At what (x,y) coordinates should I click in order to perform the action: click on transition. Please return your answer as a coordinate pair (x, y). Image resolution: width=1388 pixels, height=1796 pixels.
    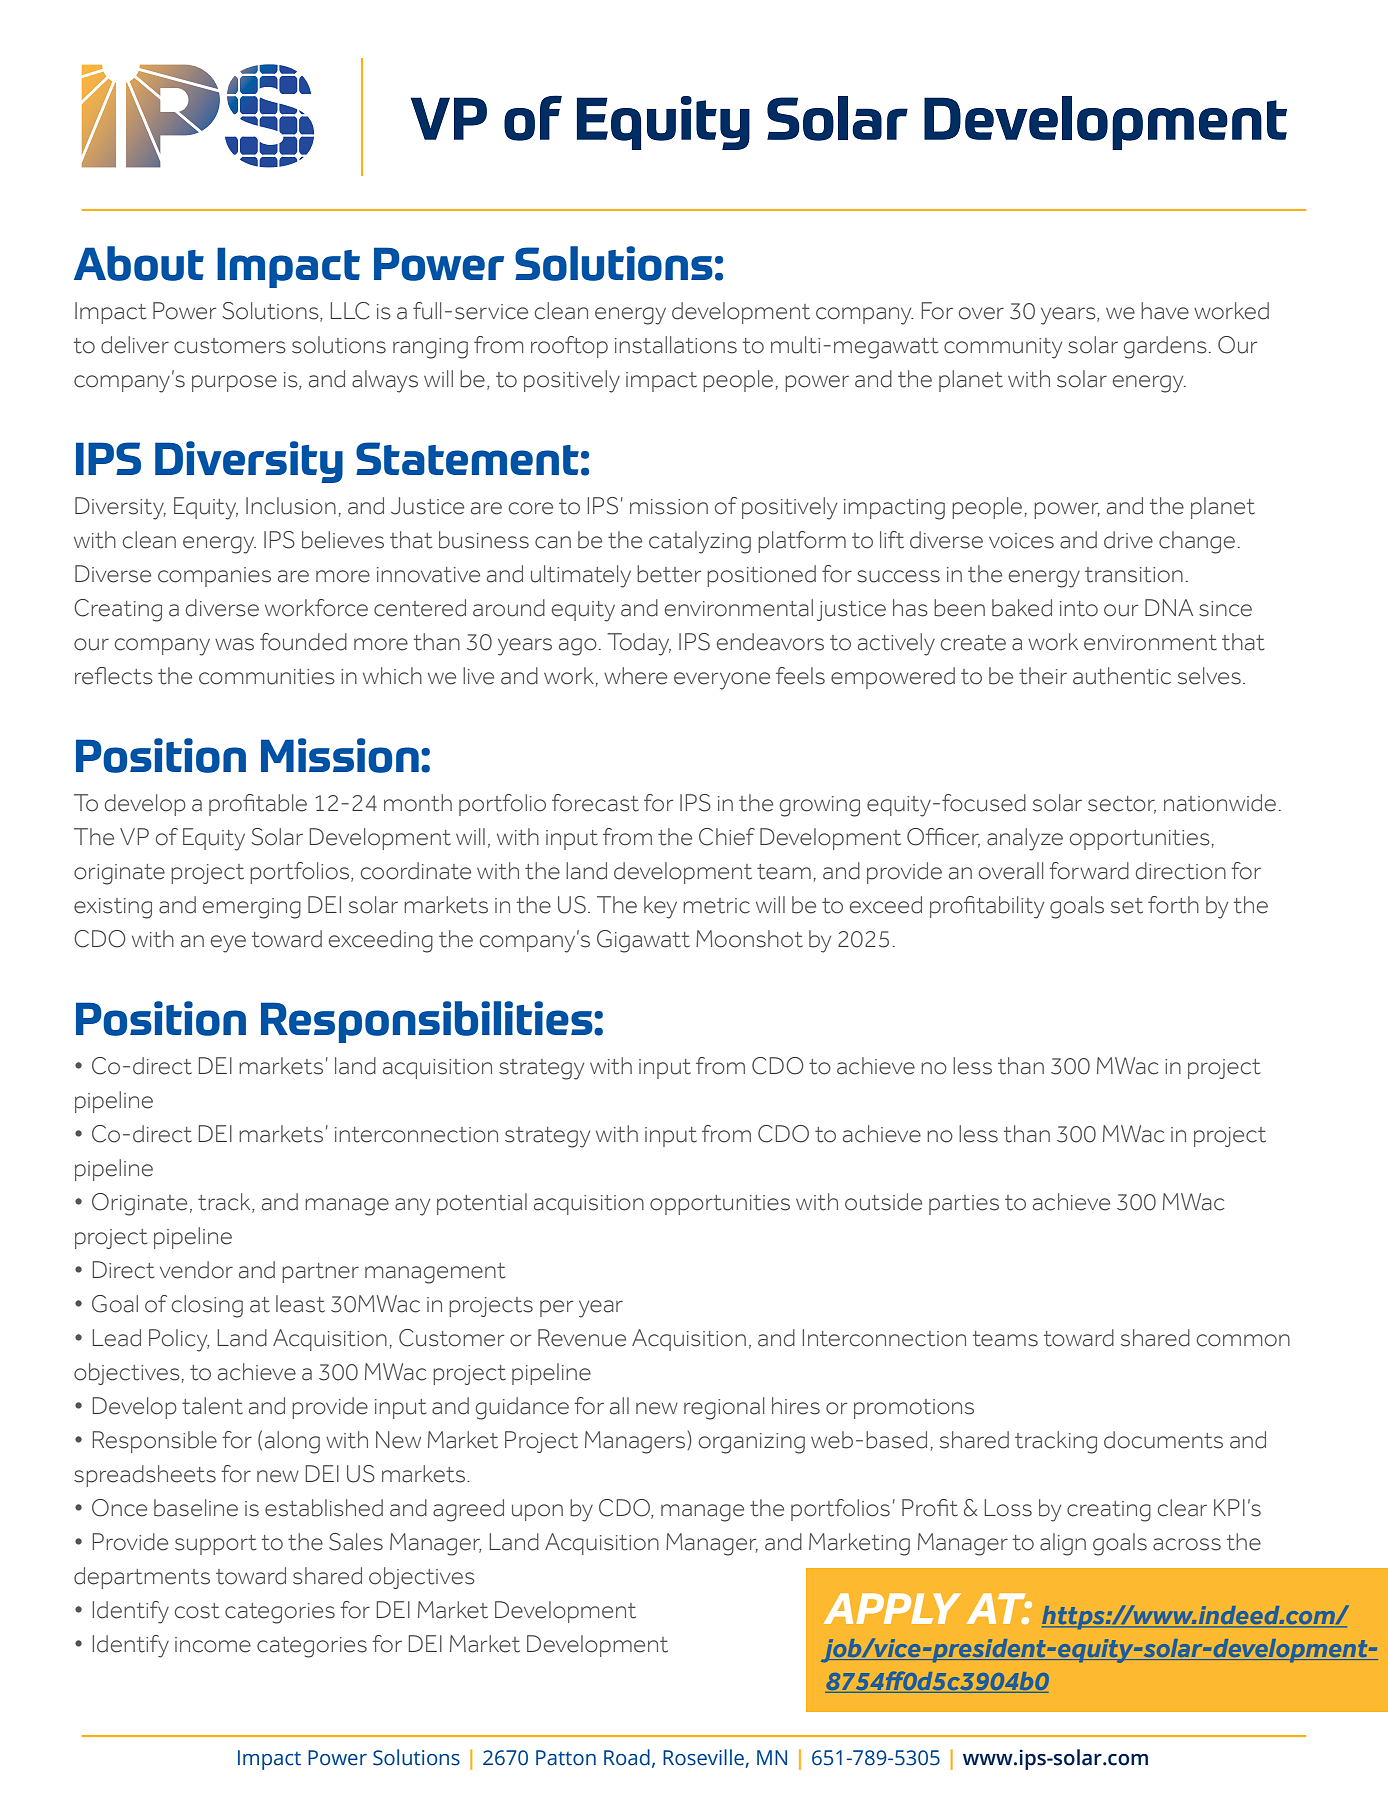
    Looking at the image, I should click on (1134, 575).
